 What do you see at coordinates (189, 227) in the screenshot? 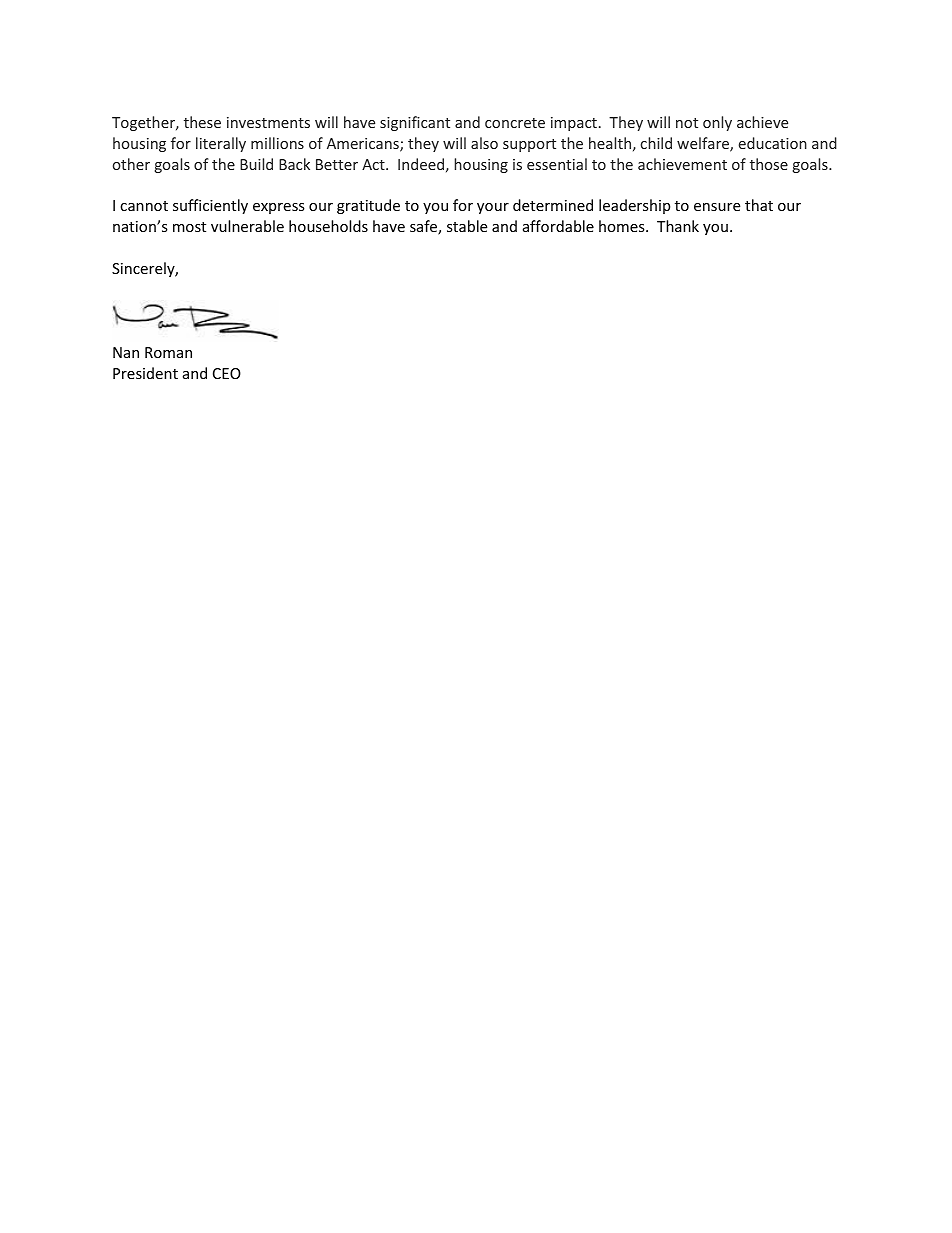
I see `most` at bounding box center [189, 227].
